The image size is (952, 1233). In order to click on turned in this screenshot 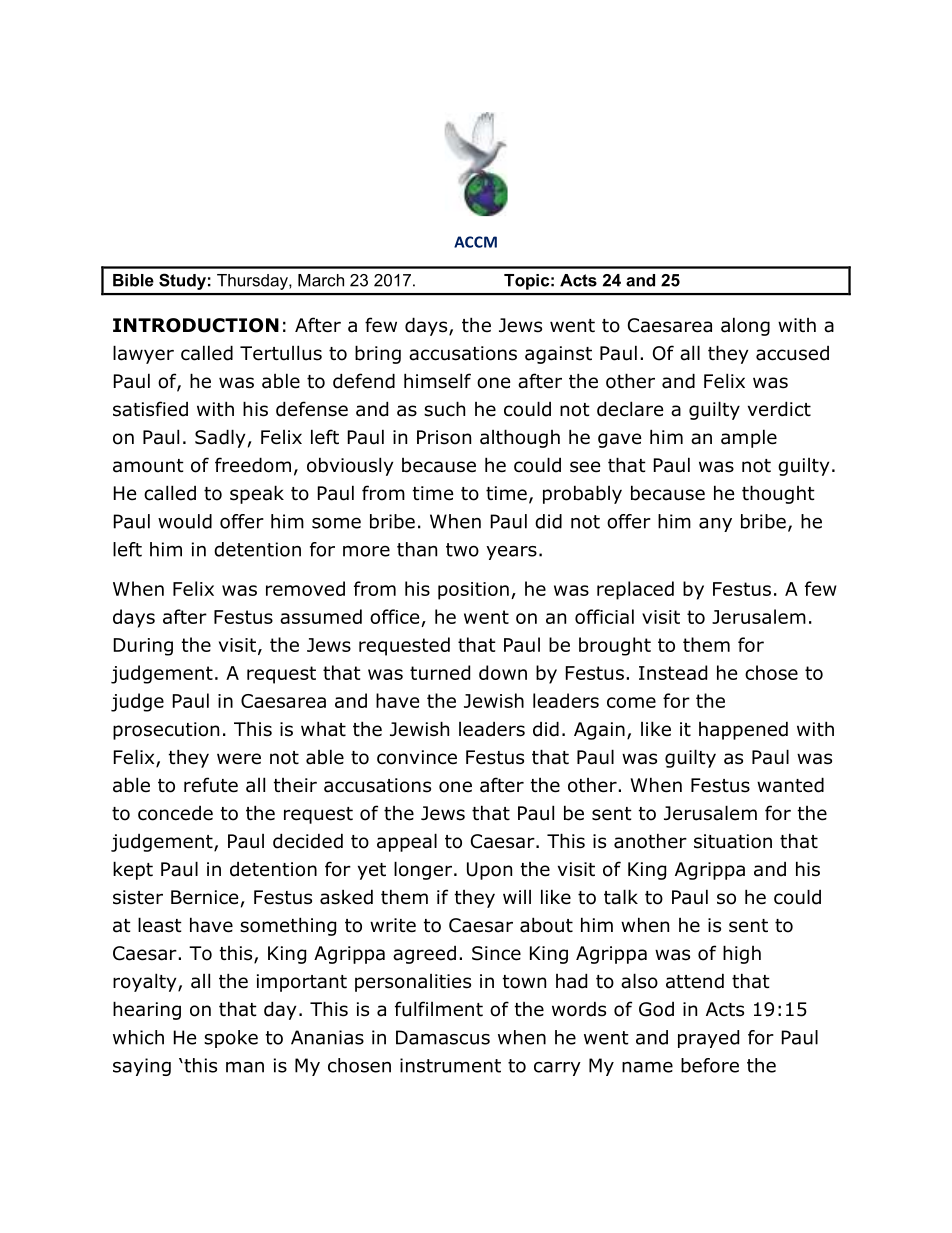, I will do `click(440, 672)`.
